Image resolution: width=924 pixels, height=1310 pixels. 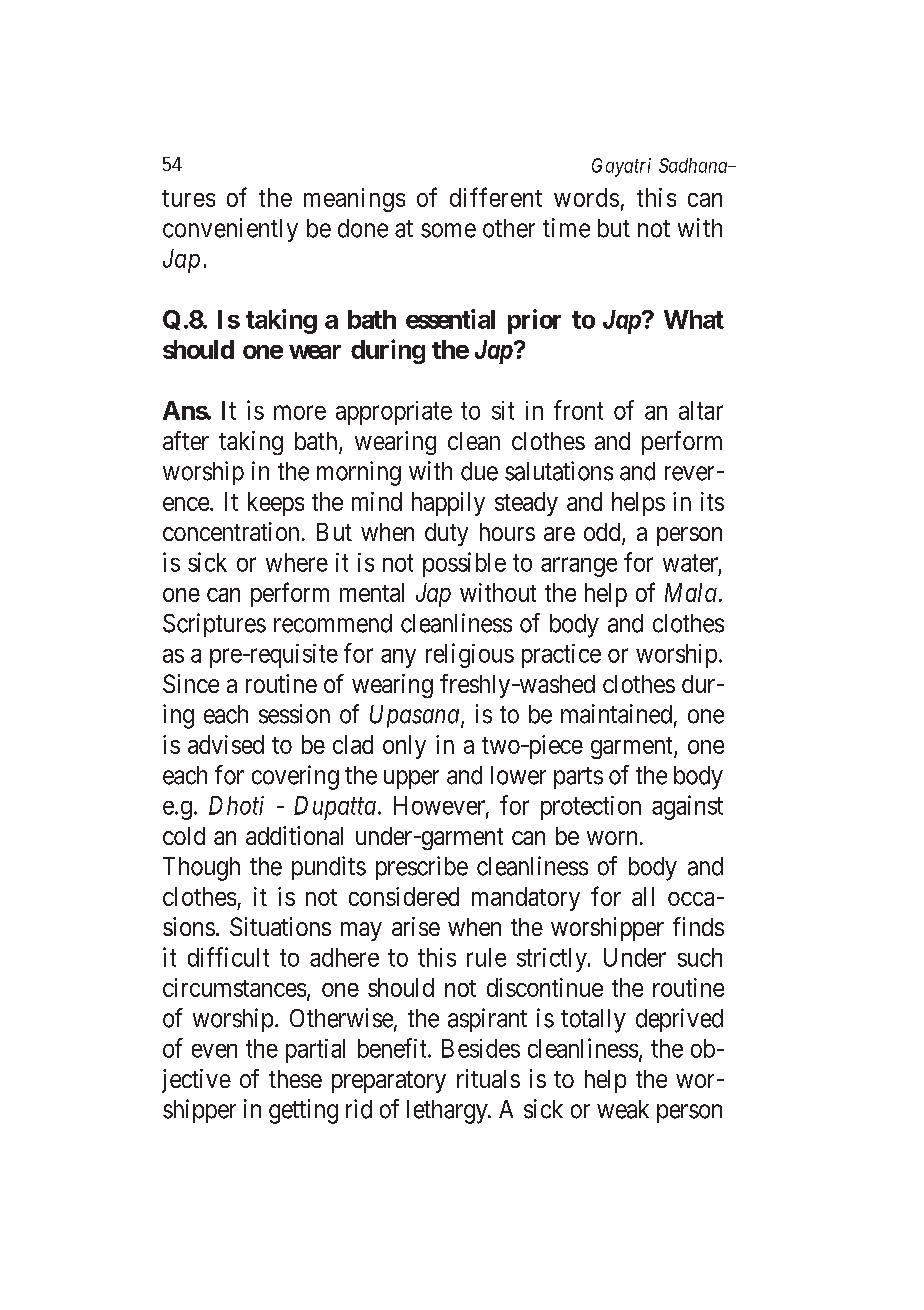 What do you see at coordinates (448, 230) in the screenshot?
I see `some` at bounding box center [448, 230].
